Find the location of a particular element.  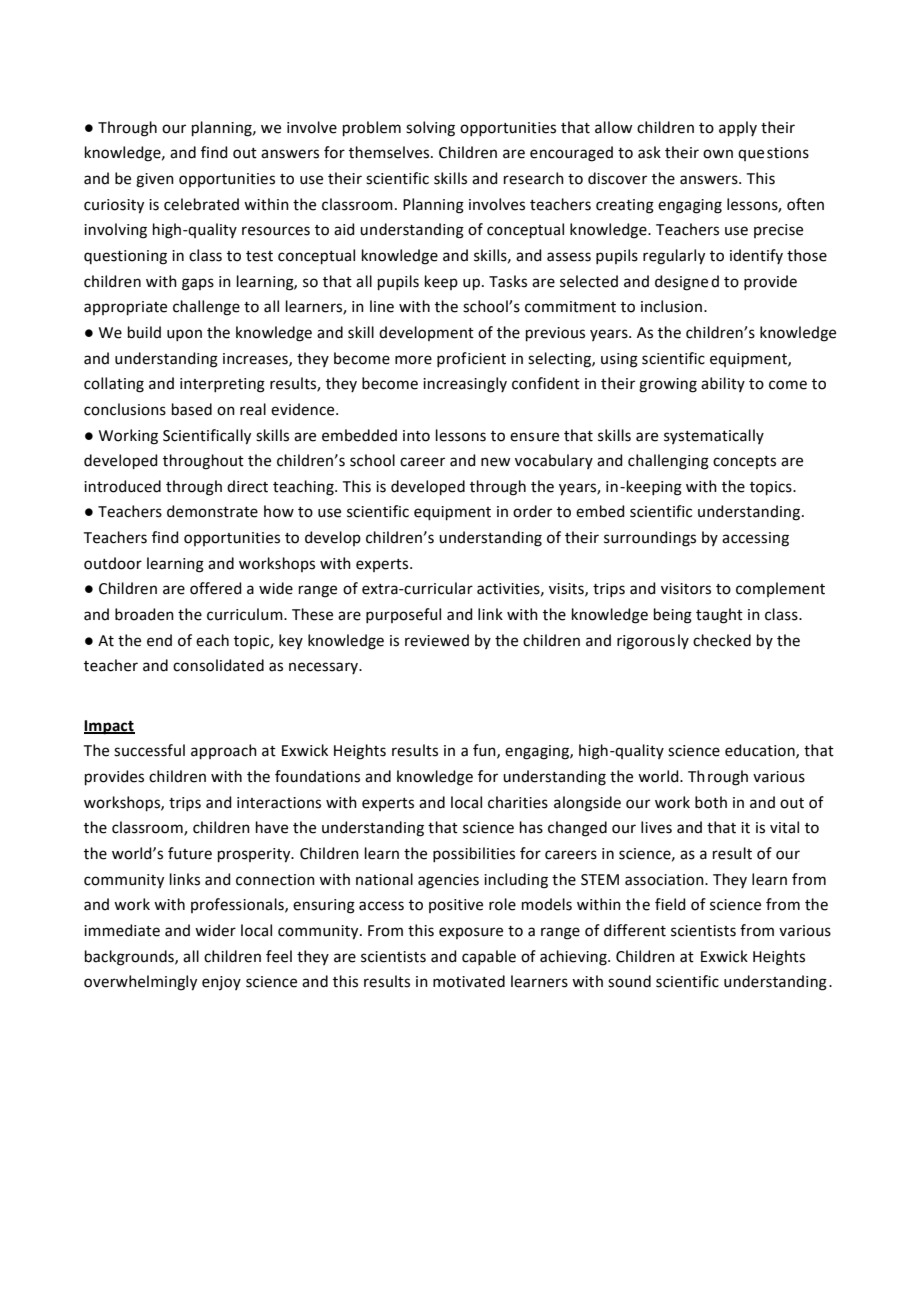

own is located at coordinates (718, 154).
